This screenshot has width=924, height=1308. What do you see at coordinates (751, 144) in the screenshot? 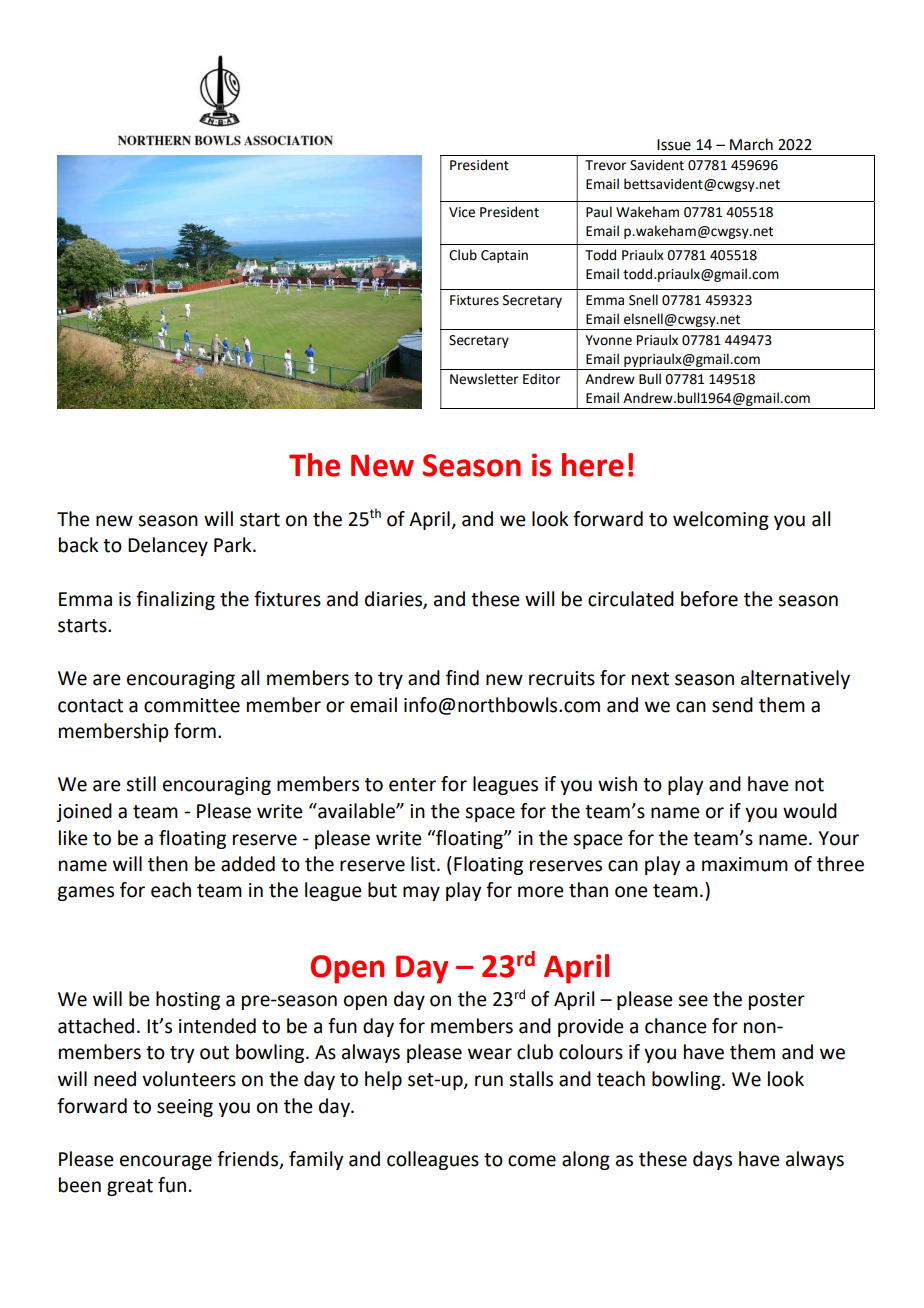
I see `March` at bounding box center [751, 144].
